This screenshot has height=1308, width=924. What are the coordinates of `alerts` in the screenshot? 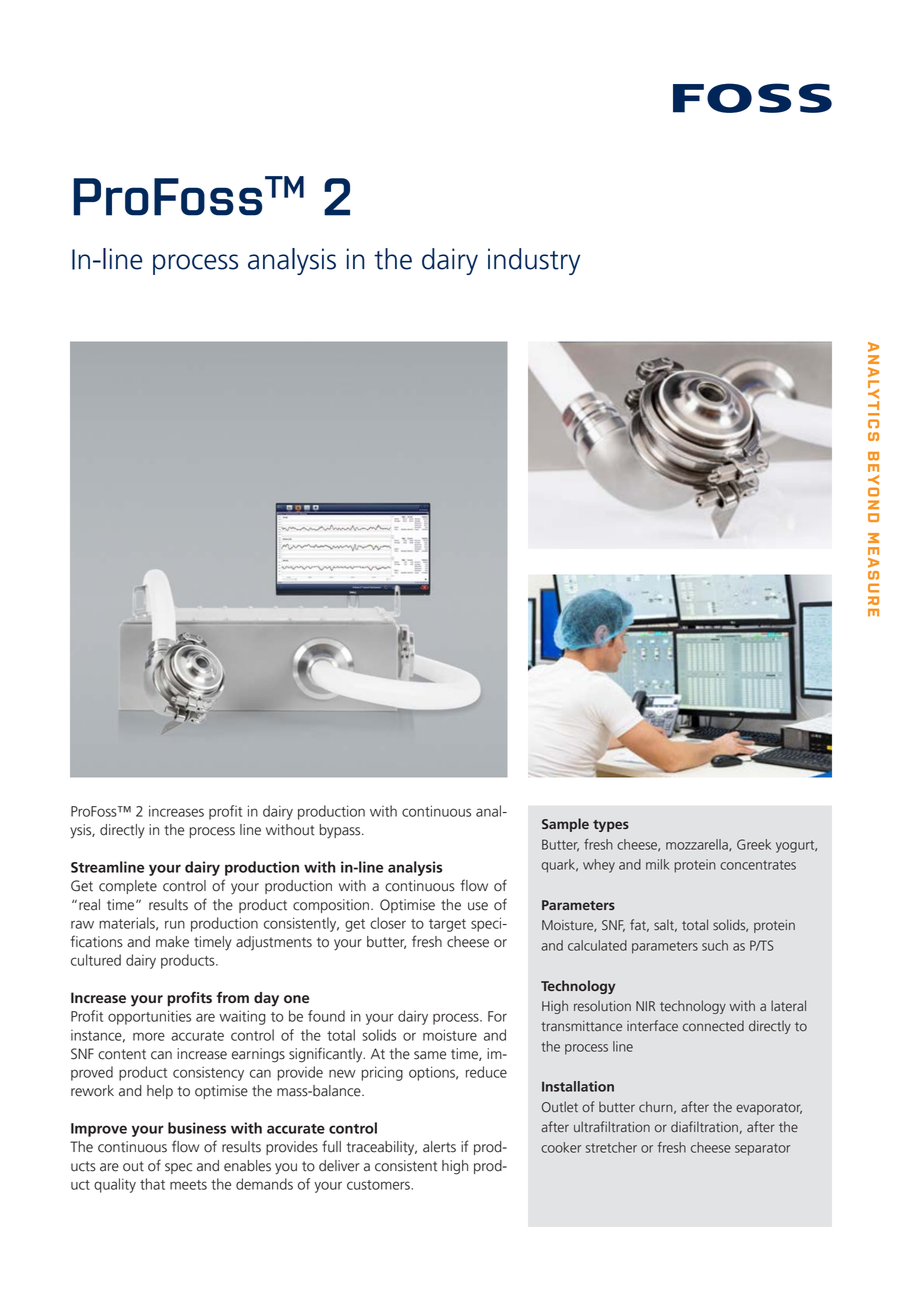 It's located at (439, 1147).
